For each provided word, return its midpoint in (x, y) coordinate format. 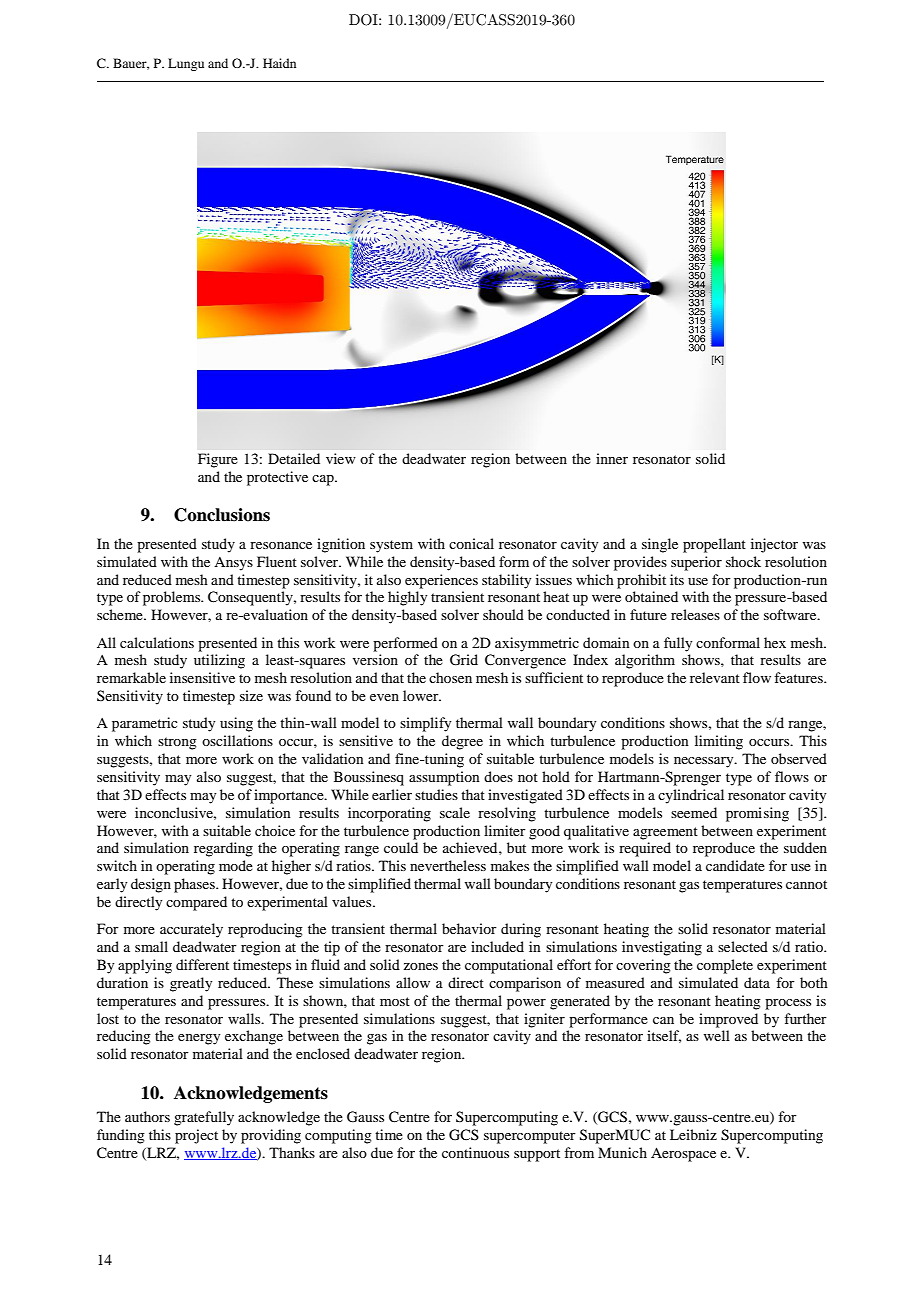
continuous (475, 1152)
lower (422, 695)
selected (743, 946)
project (196, 1136)
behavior (469, 928)
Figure (218, 460)
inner (612, 458)
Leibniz (693, 1134)
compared (196, 903)
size (251, 695)
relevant (715, 677)
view (341, 458)
